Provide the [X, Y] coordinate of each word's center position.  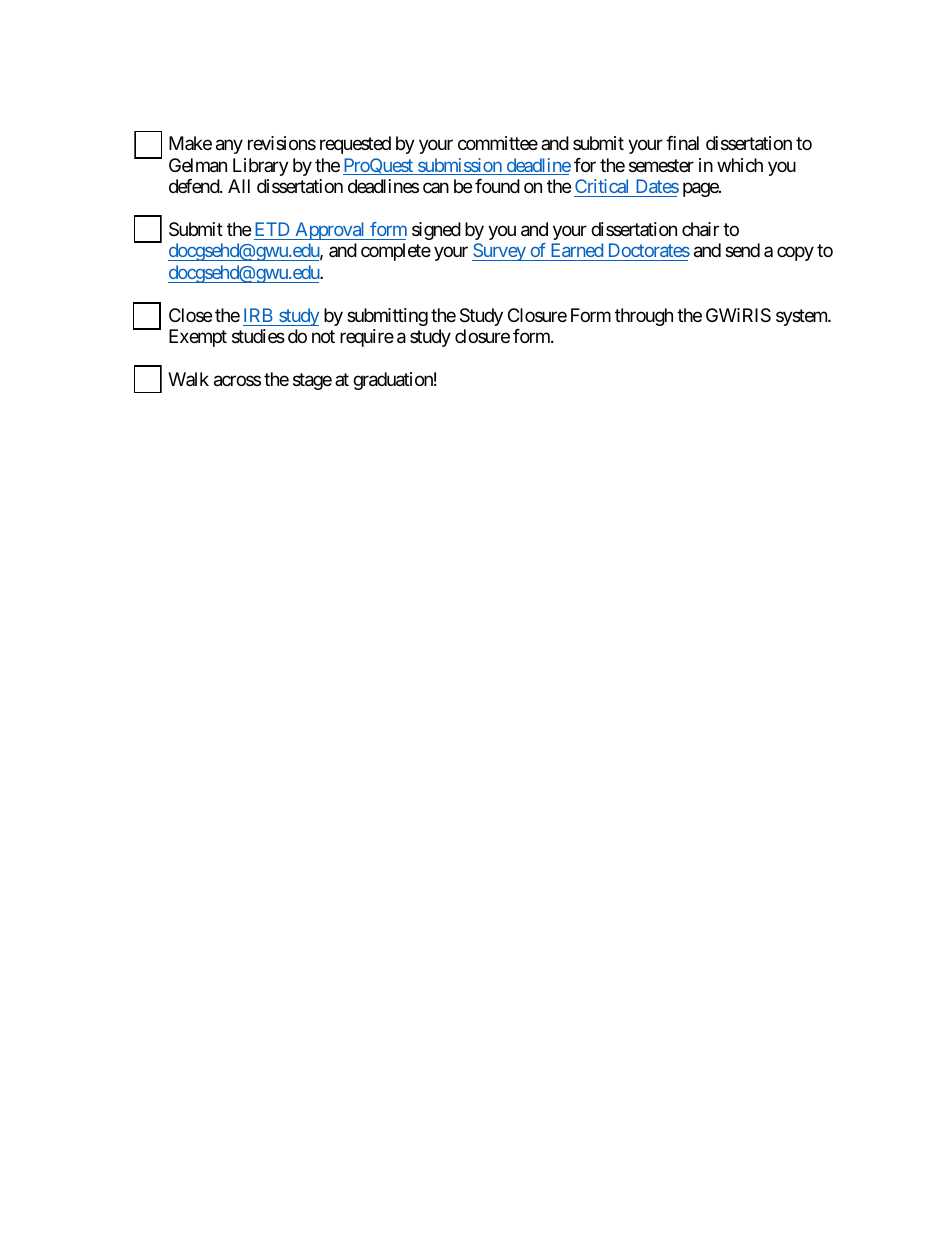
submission [460, 166]
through [644, 317]
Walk [188, 379]
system [802, 317]
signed [436, 231]
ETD [272, 229]
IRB [258, 315]
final [682, 143]
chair [700, 229]
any [229, 147]
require [367, 338]
